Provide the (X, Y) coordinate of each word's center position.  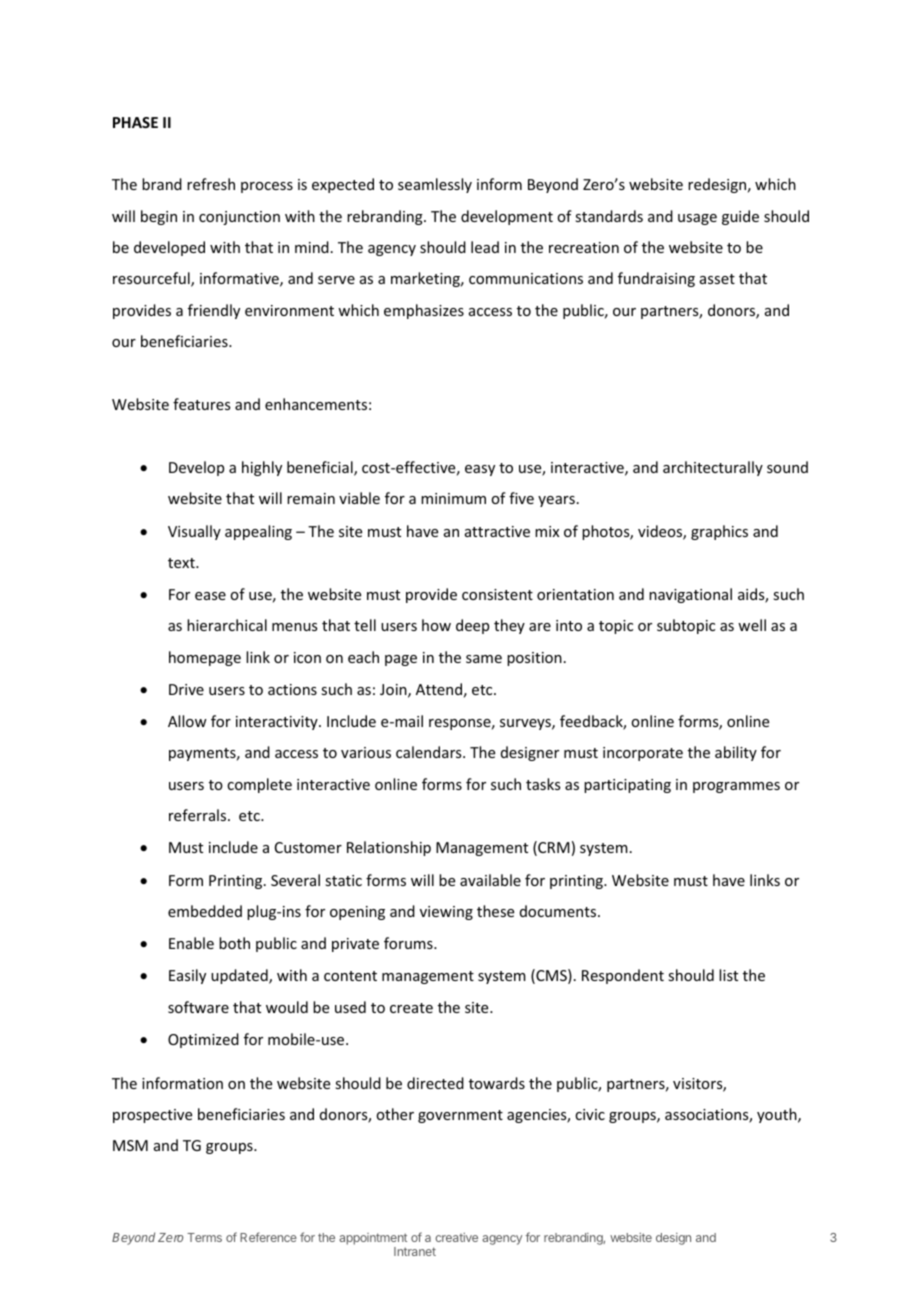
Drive (186, 689)
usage (697, 219)
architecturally (713, 468)
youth (778, 1115)
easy (480, 470)
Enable (191, 943)
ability (736, 753)
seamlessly (435, 185)
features (201, 404)
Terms (204, 1237)
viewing (446, 913)
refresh (211, 184)
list (728, 975)
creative (456, 1237)
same (484, 659)
